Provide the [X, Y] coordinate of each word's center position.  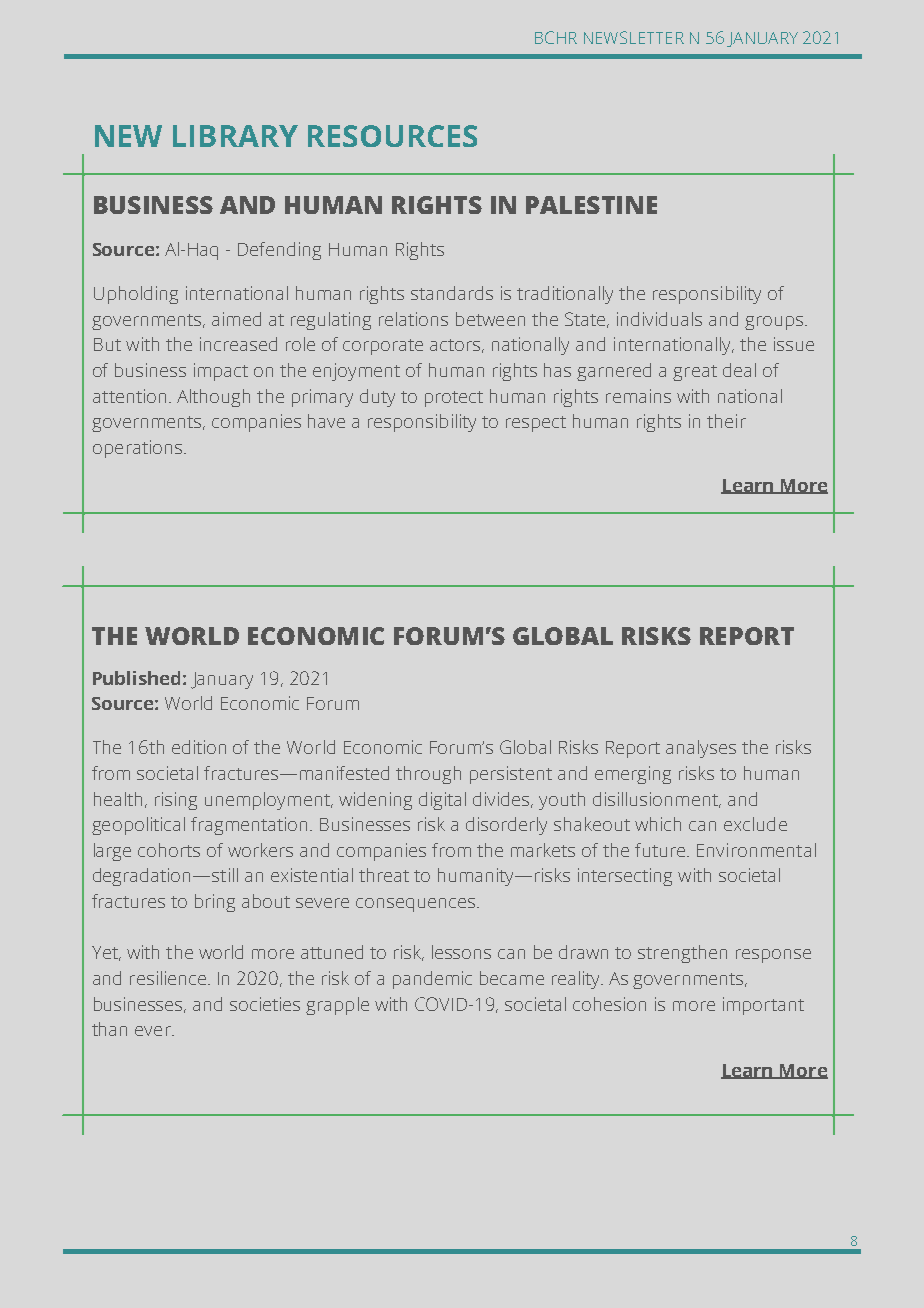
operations [137, 449]
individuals [659, 319]
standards [452, 293]
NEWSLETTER [634, 37]
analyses [701, 749]
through [428, 775]
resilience [169, 978]
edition [199, 747]
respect [536, 424]
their [726, 421]
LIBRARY [235, 136]
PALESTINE [591, 205]
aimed [236, 319]
